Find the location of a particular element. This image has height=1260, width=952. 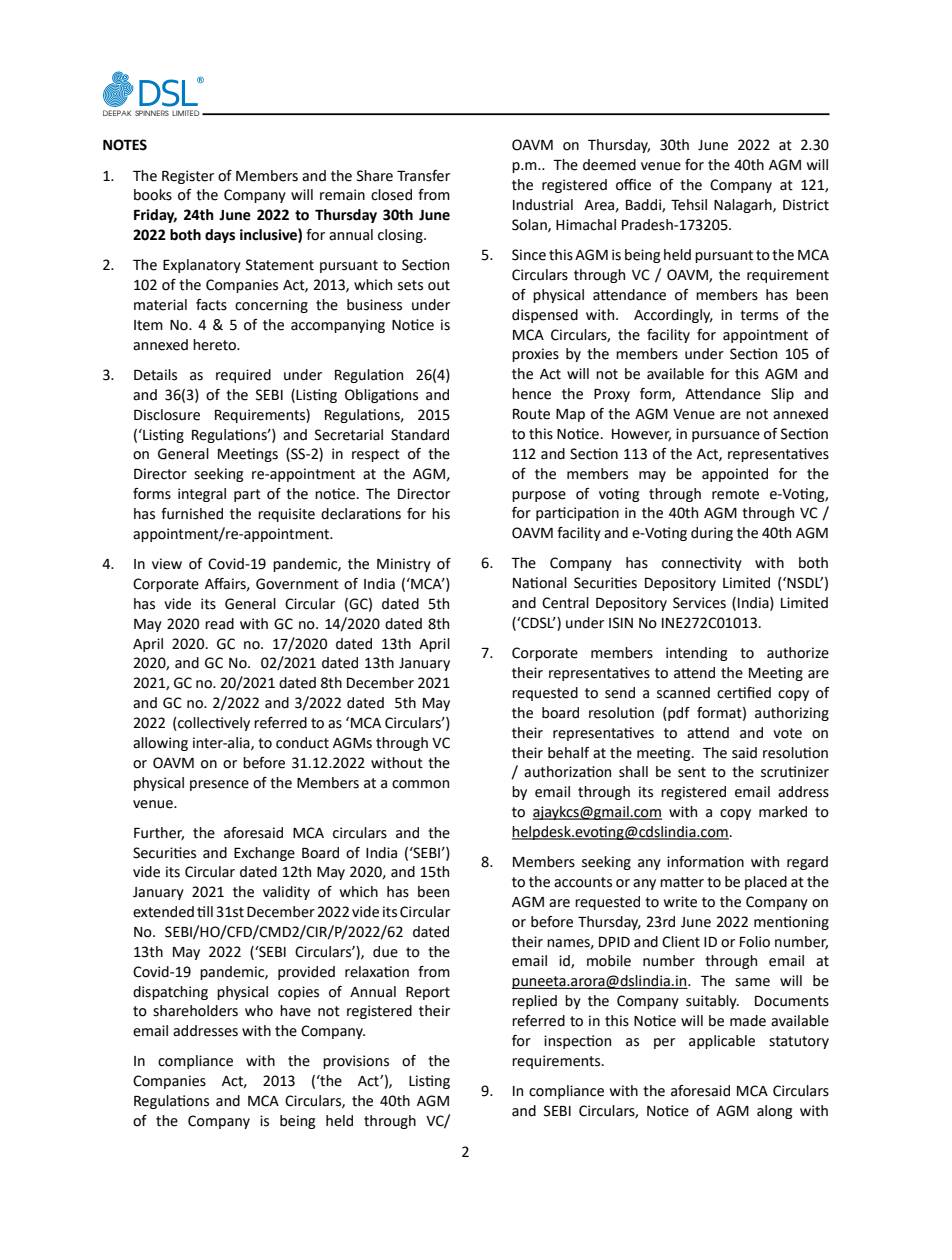

who is located at coordinates (259, 1011).
